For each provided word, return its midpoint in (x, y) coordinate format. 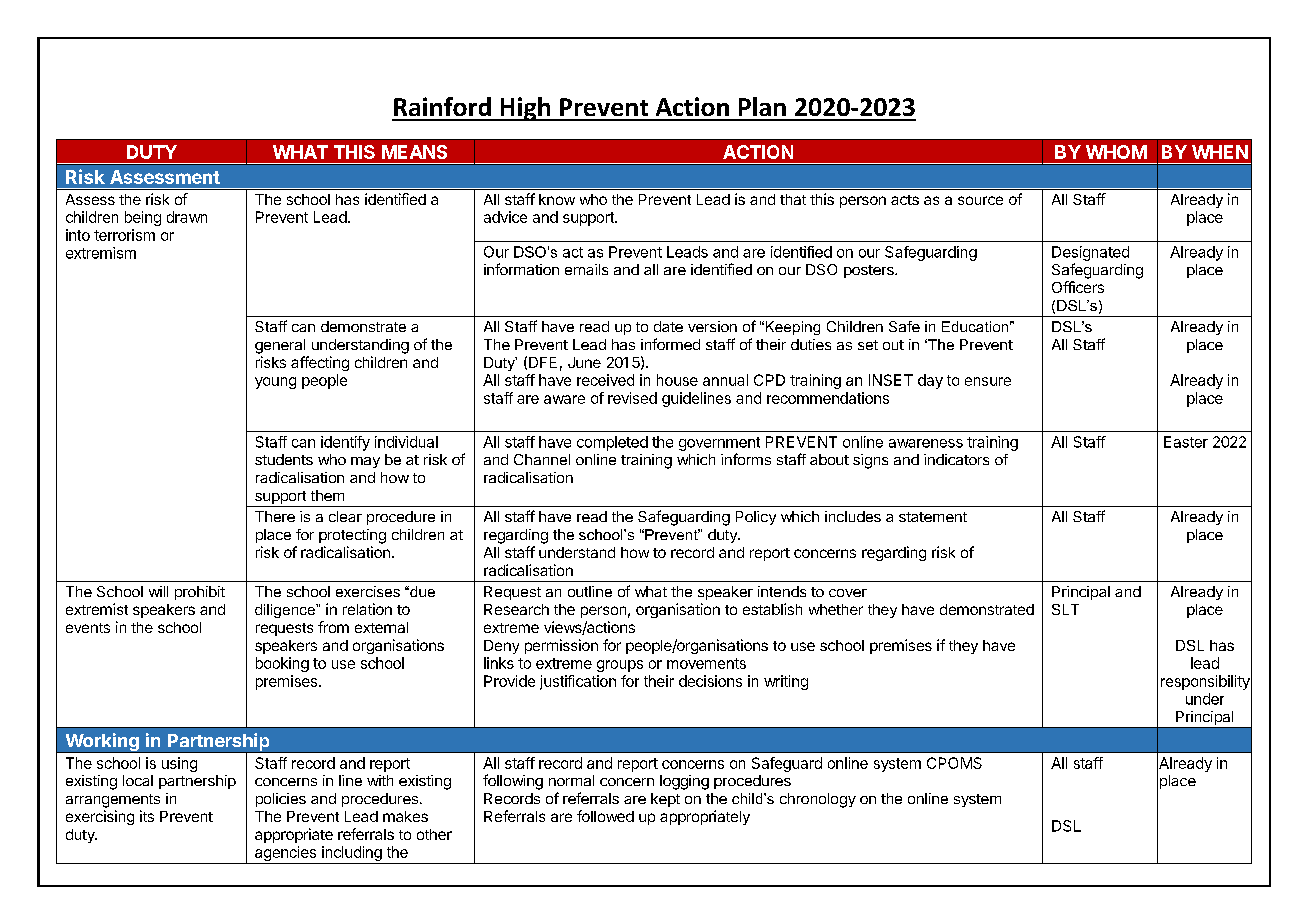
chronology (818, 800)
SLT (1065, 609)
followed (605, 816)
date (668, 326)
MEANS (414, 152)
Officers (1078, 287)
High (525, 109)
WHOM (1116, 152)
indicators (956, 459)
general (280, 346)
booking (282, 664)
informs (746, 459)
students (284, 459)
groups (620, 666)
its (147, 816)
